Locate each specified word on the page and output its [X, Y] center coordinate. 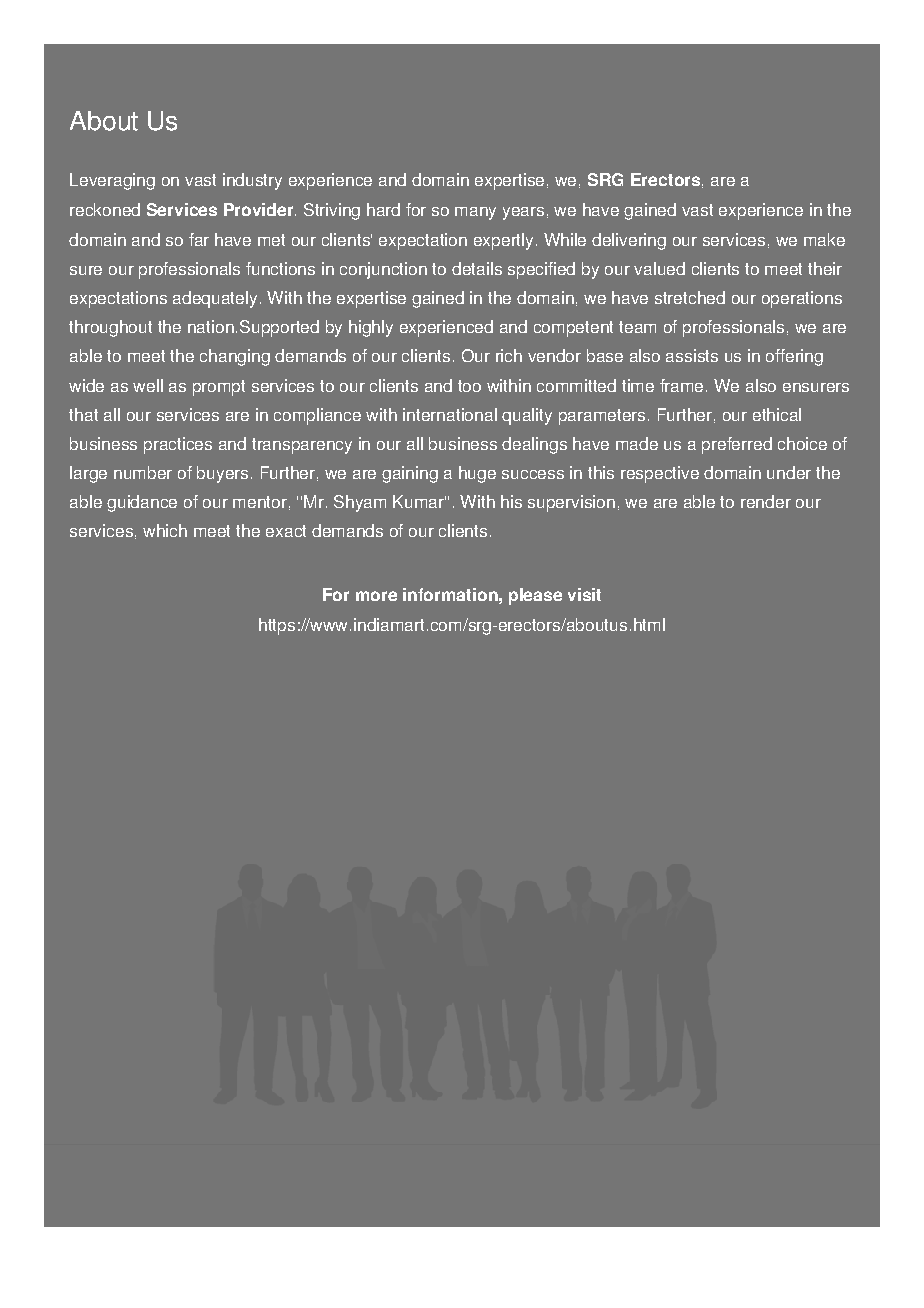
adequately [215, 299]
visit [584, 594]
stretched [690, 297]
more [376, 596]
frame [681, 385]
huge [477, 474]
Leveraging [112, 181]
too [469, 386]
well [148, 385]
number [143, 472]
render [766, 501]
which [165, 530]
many [475, 213]
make [824, 239]
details [477, 268]
